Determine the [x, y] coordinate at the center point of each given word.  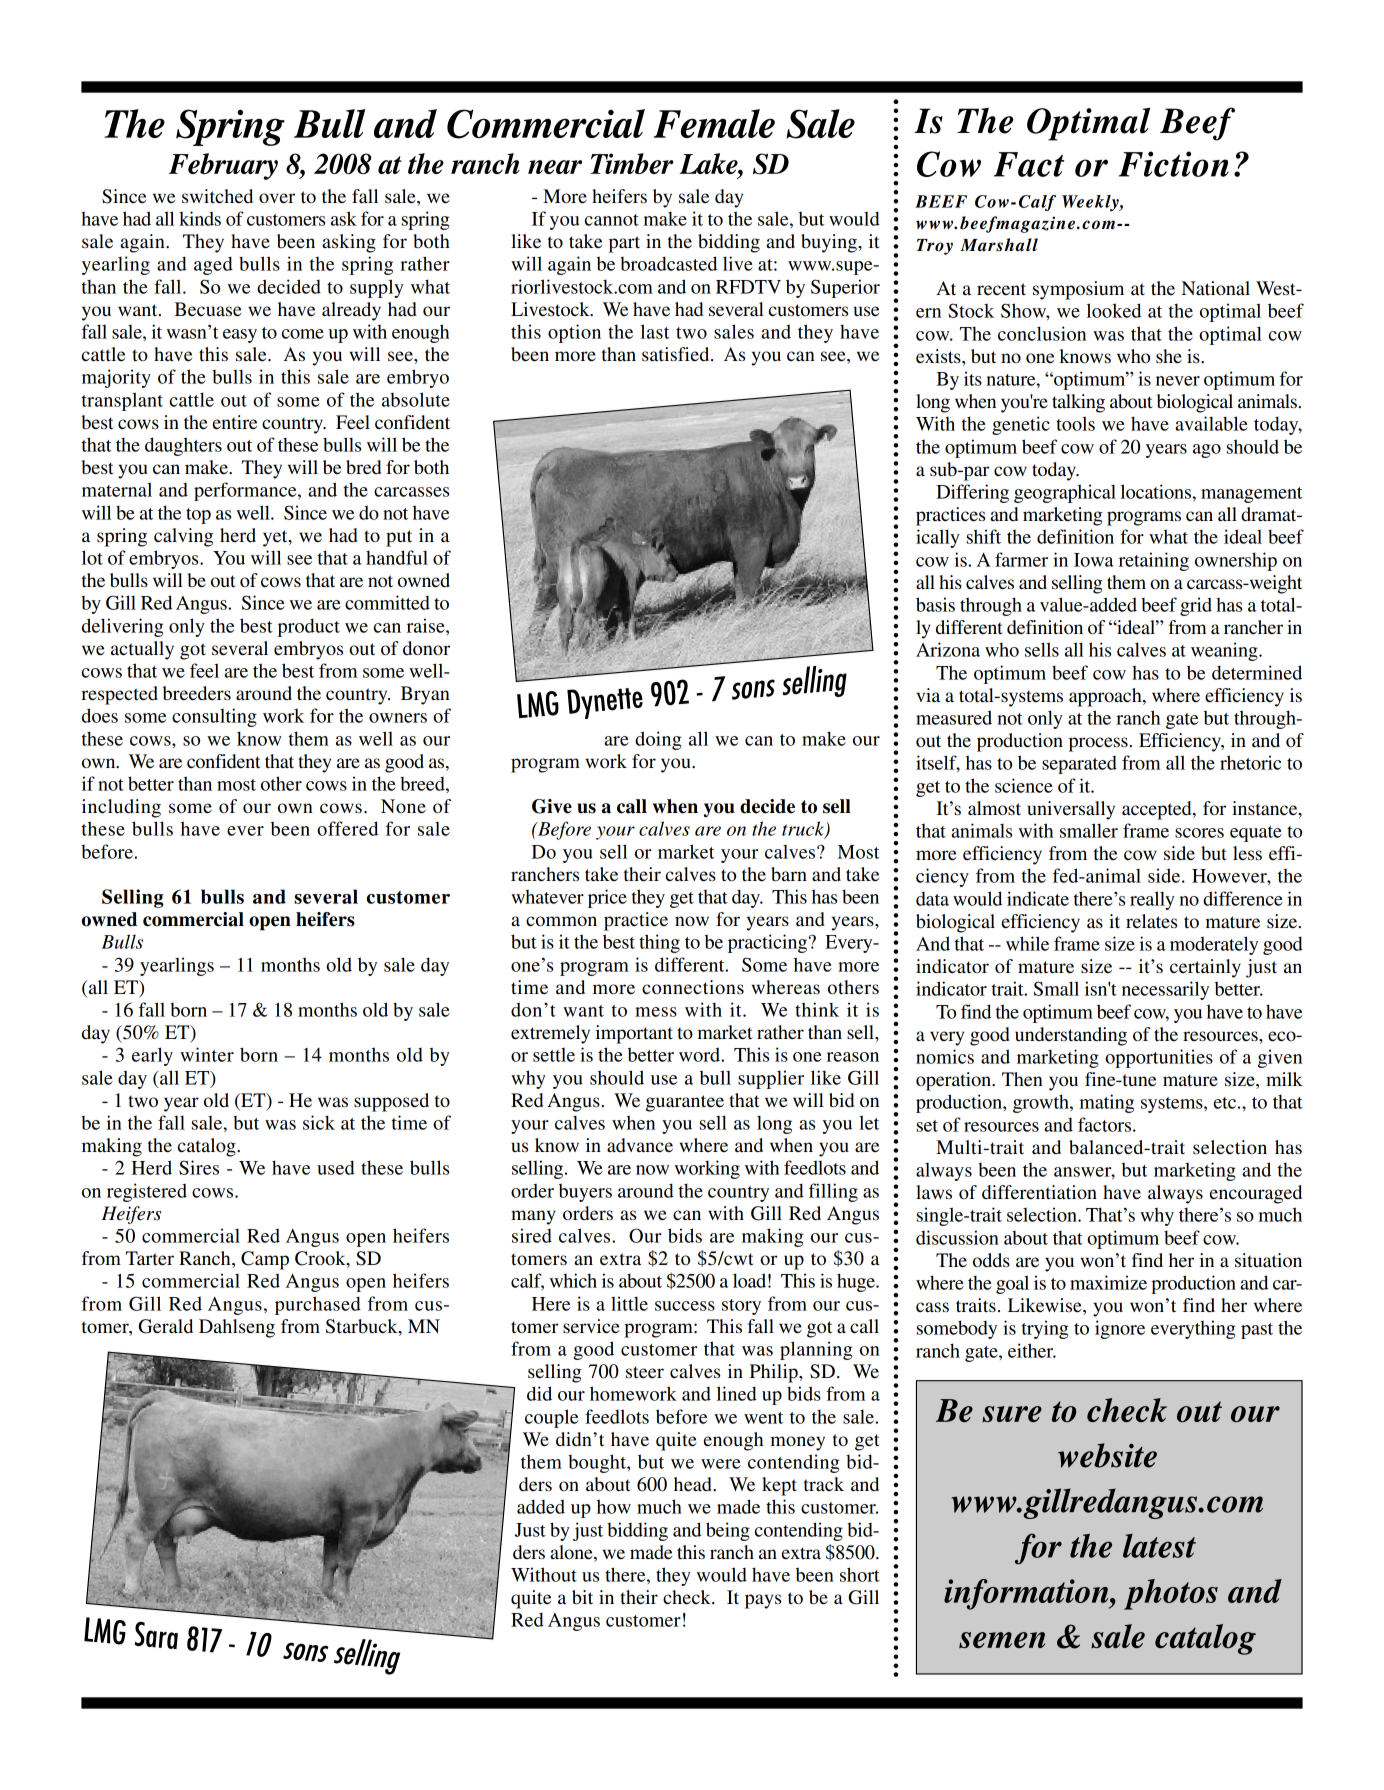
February [223, 166]
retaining [1154, 561]
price [607, 898]
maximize [1108, 1282]
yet [276, 538]
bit [582, 1597]
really [1152, 900]
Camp [265, 1260]
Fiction [1174, 164]
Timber [632, 163]
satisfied [677, 354]
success [685, 1306]
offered [347, 828]
